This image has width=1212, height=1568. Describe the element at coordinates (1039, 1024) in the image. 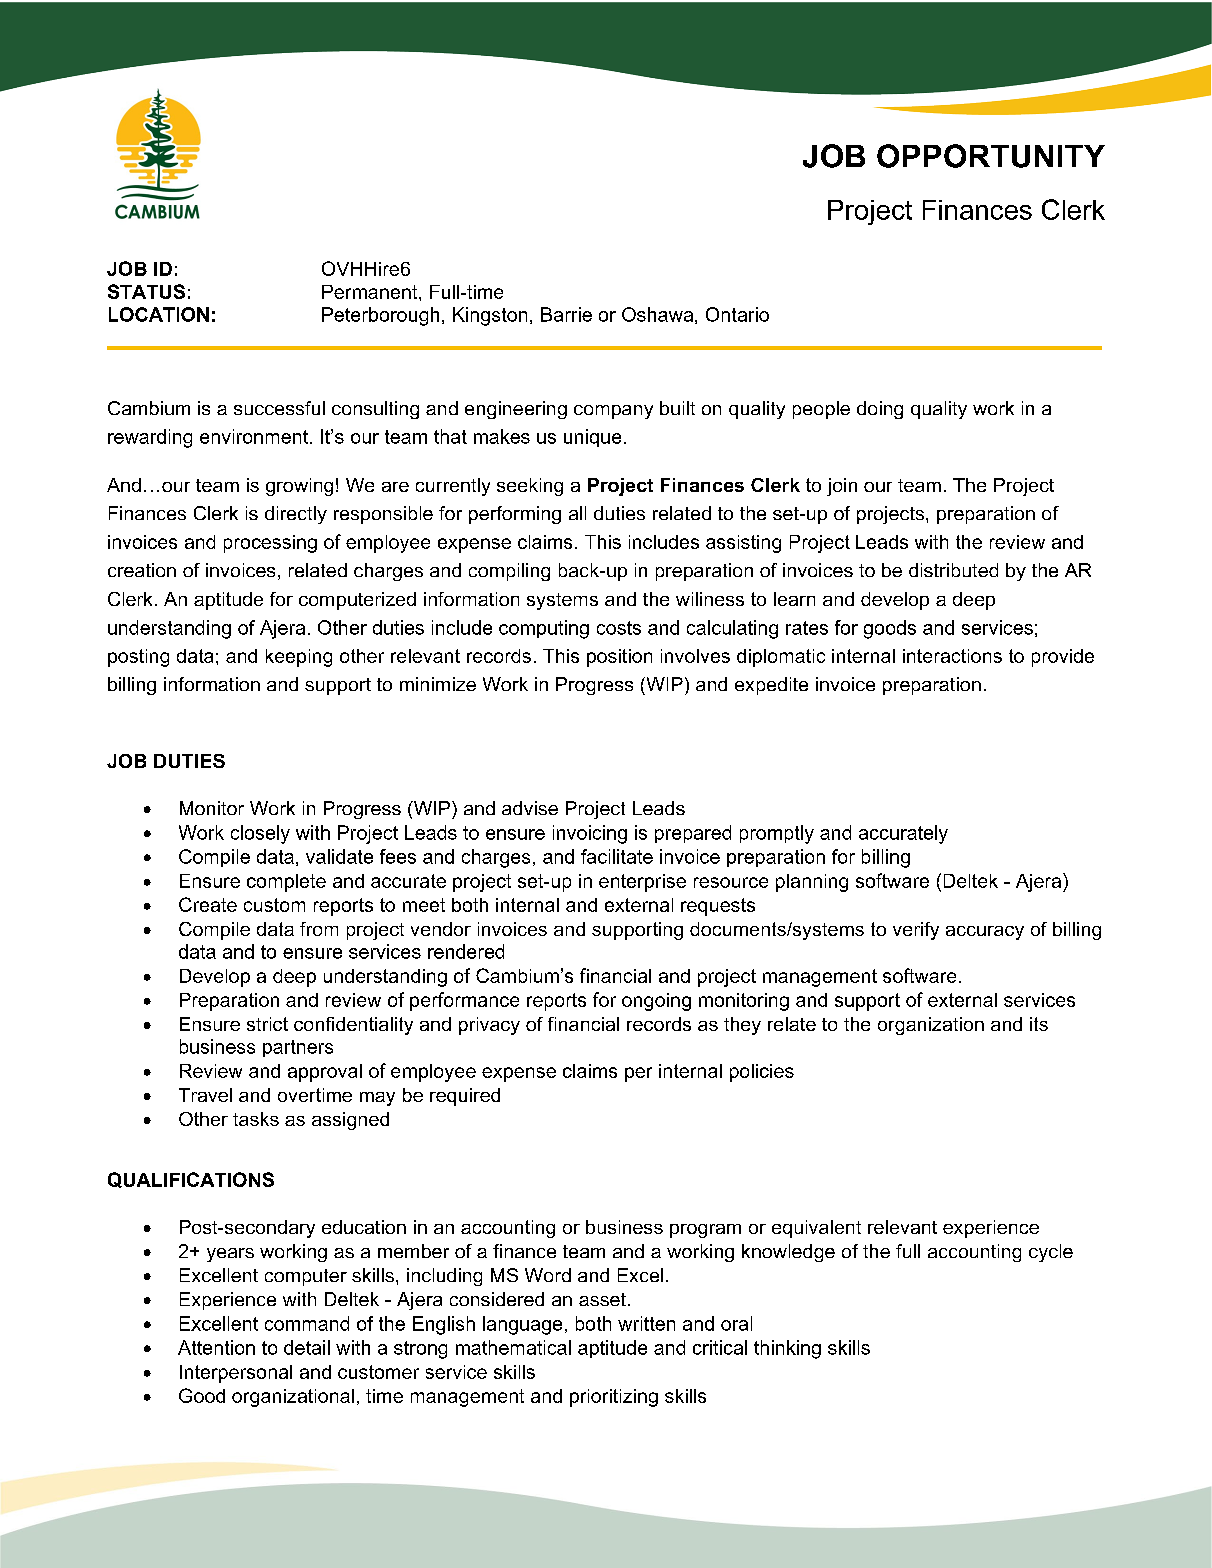

I see `its` at that location.
